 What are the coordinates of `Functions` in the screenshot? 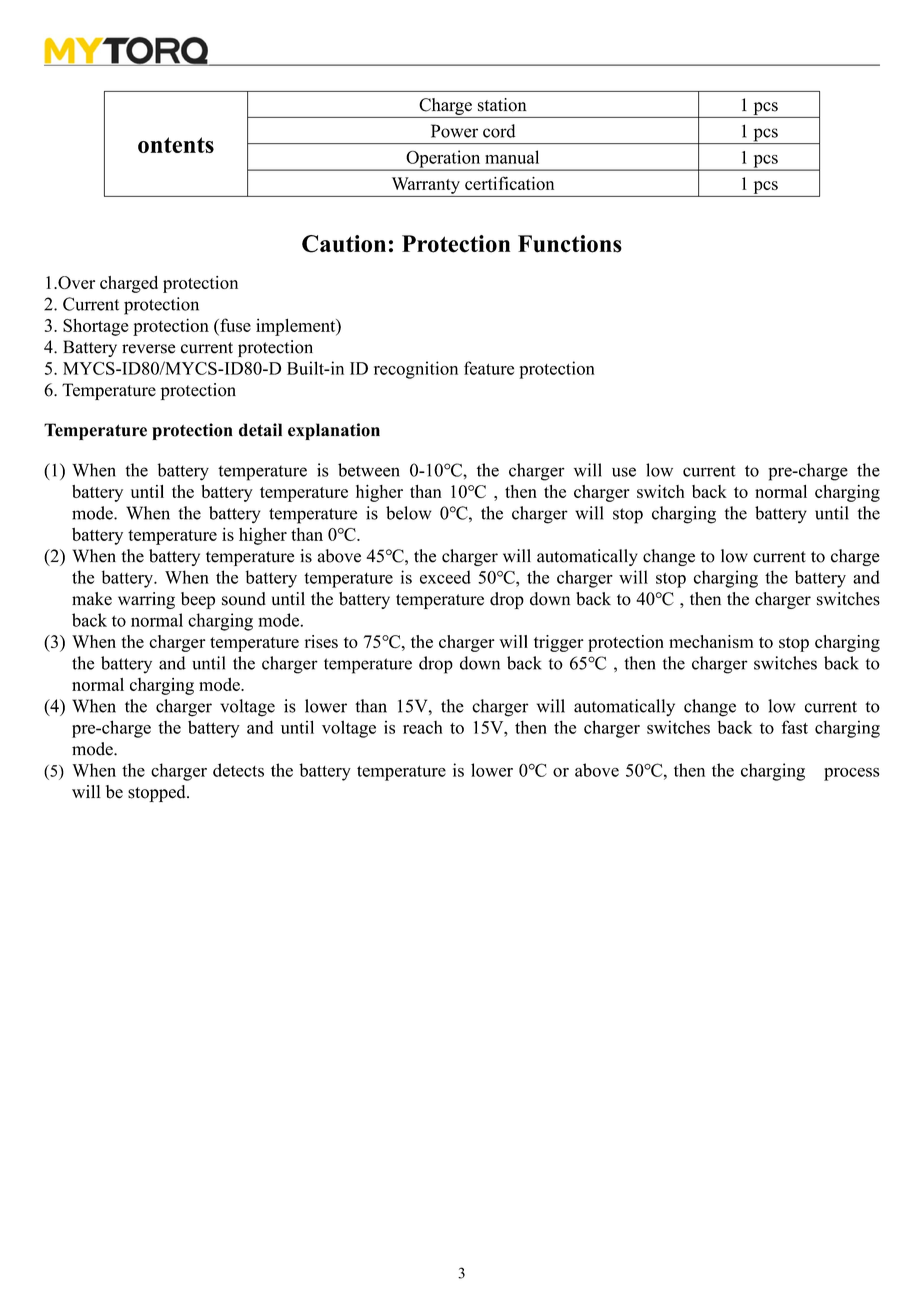 It's located at (570, 244).
